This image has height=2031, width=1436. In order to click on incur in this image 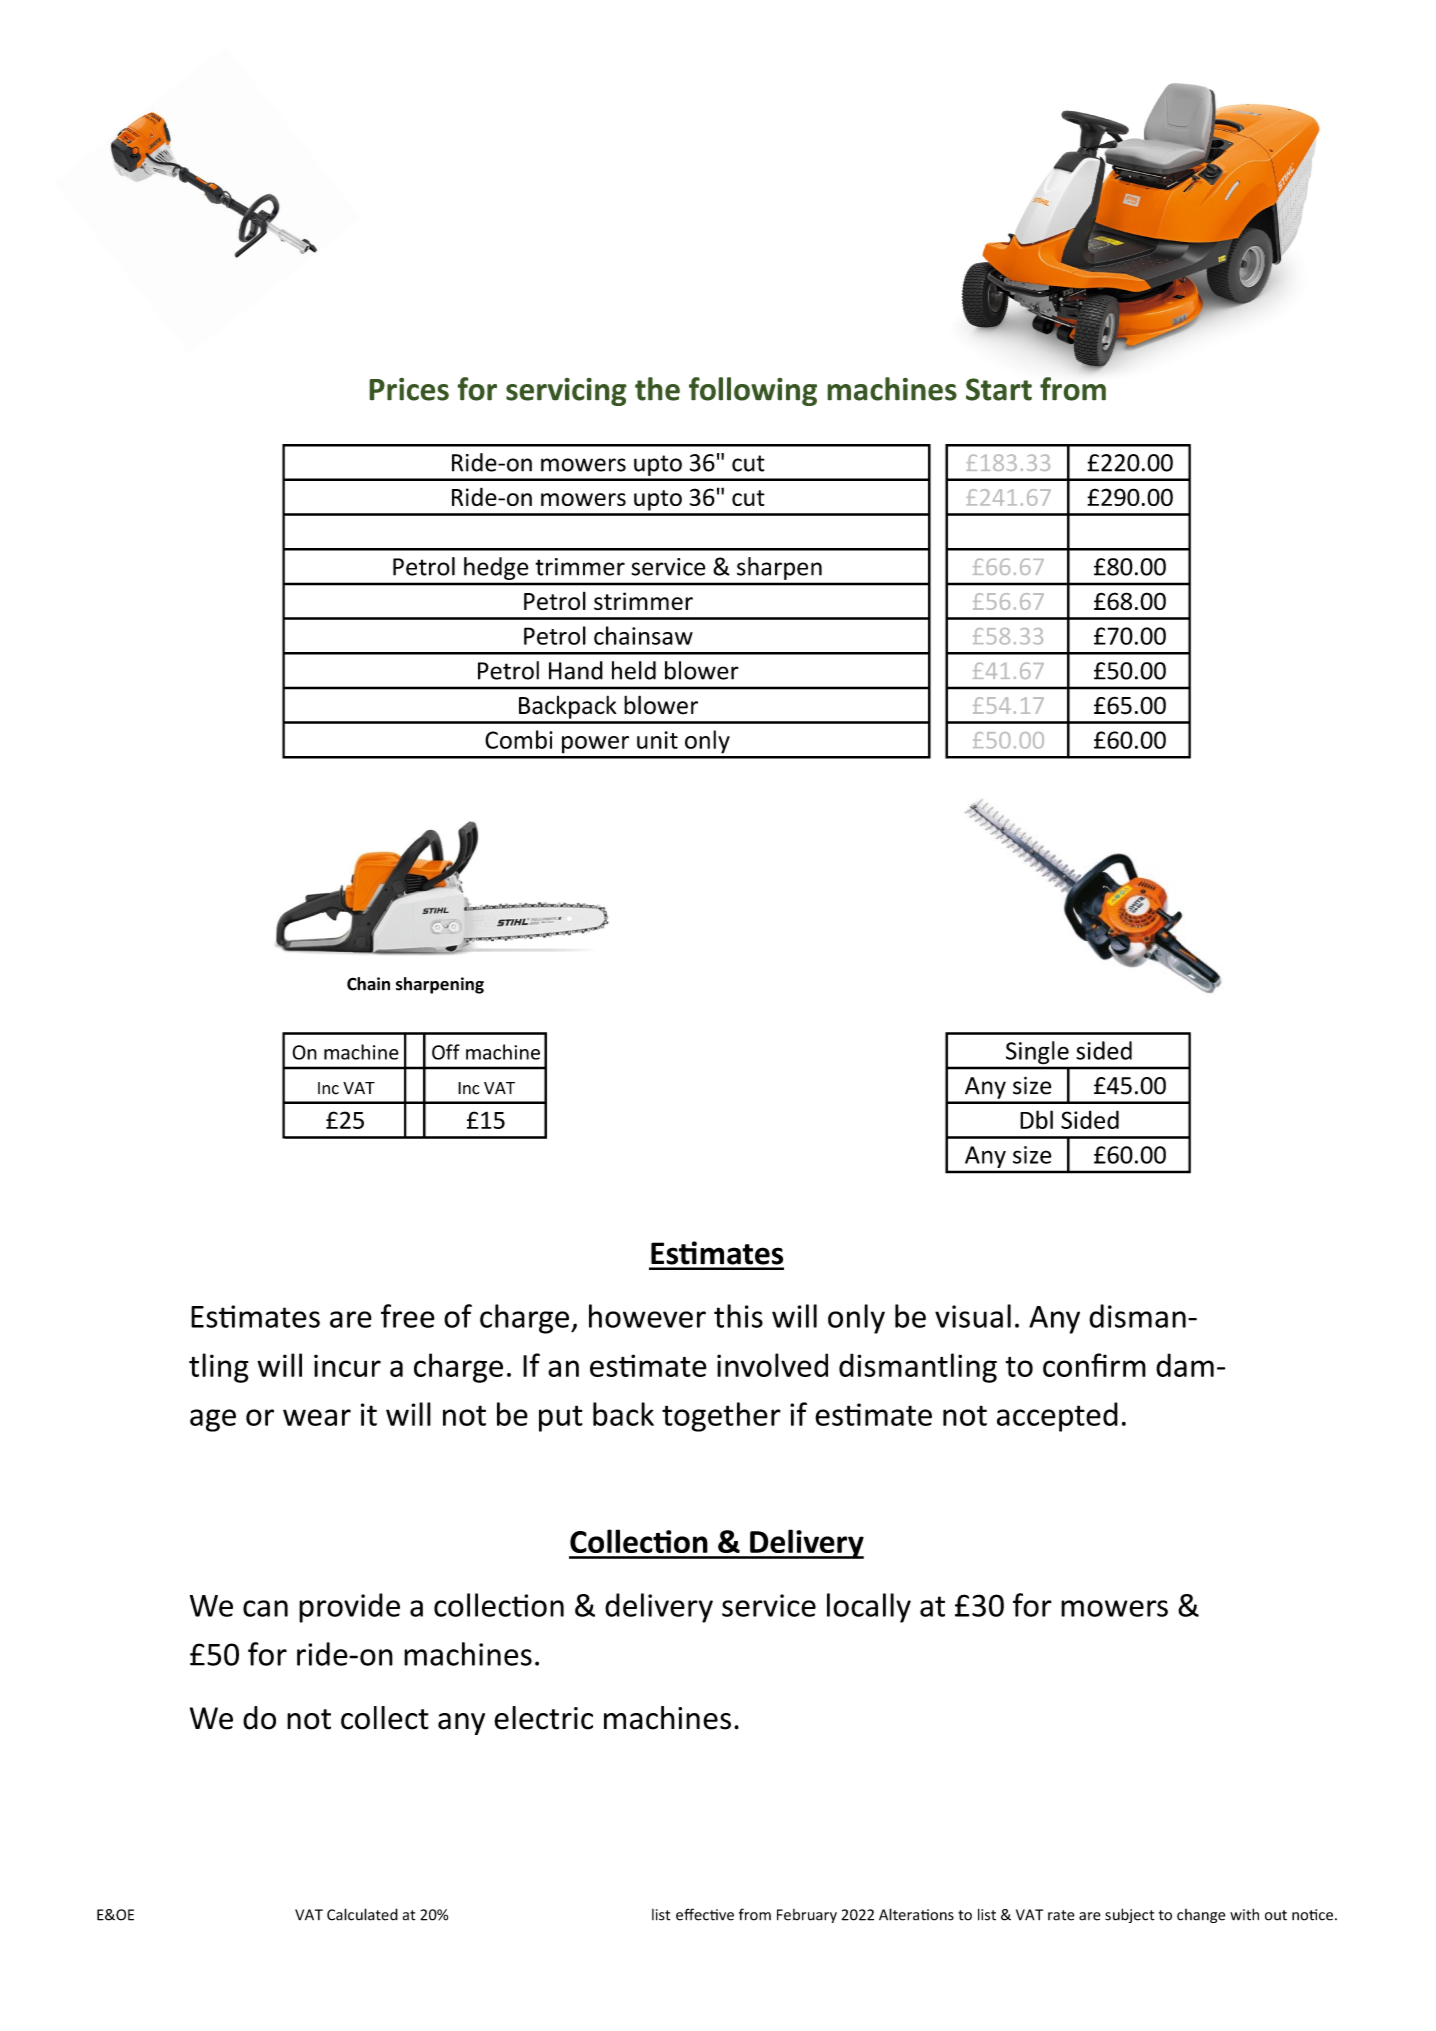, I will do `click(347, 1365)`.
